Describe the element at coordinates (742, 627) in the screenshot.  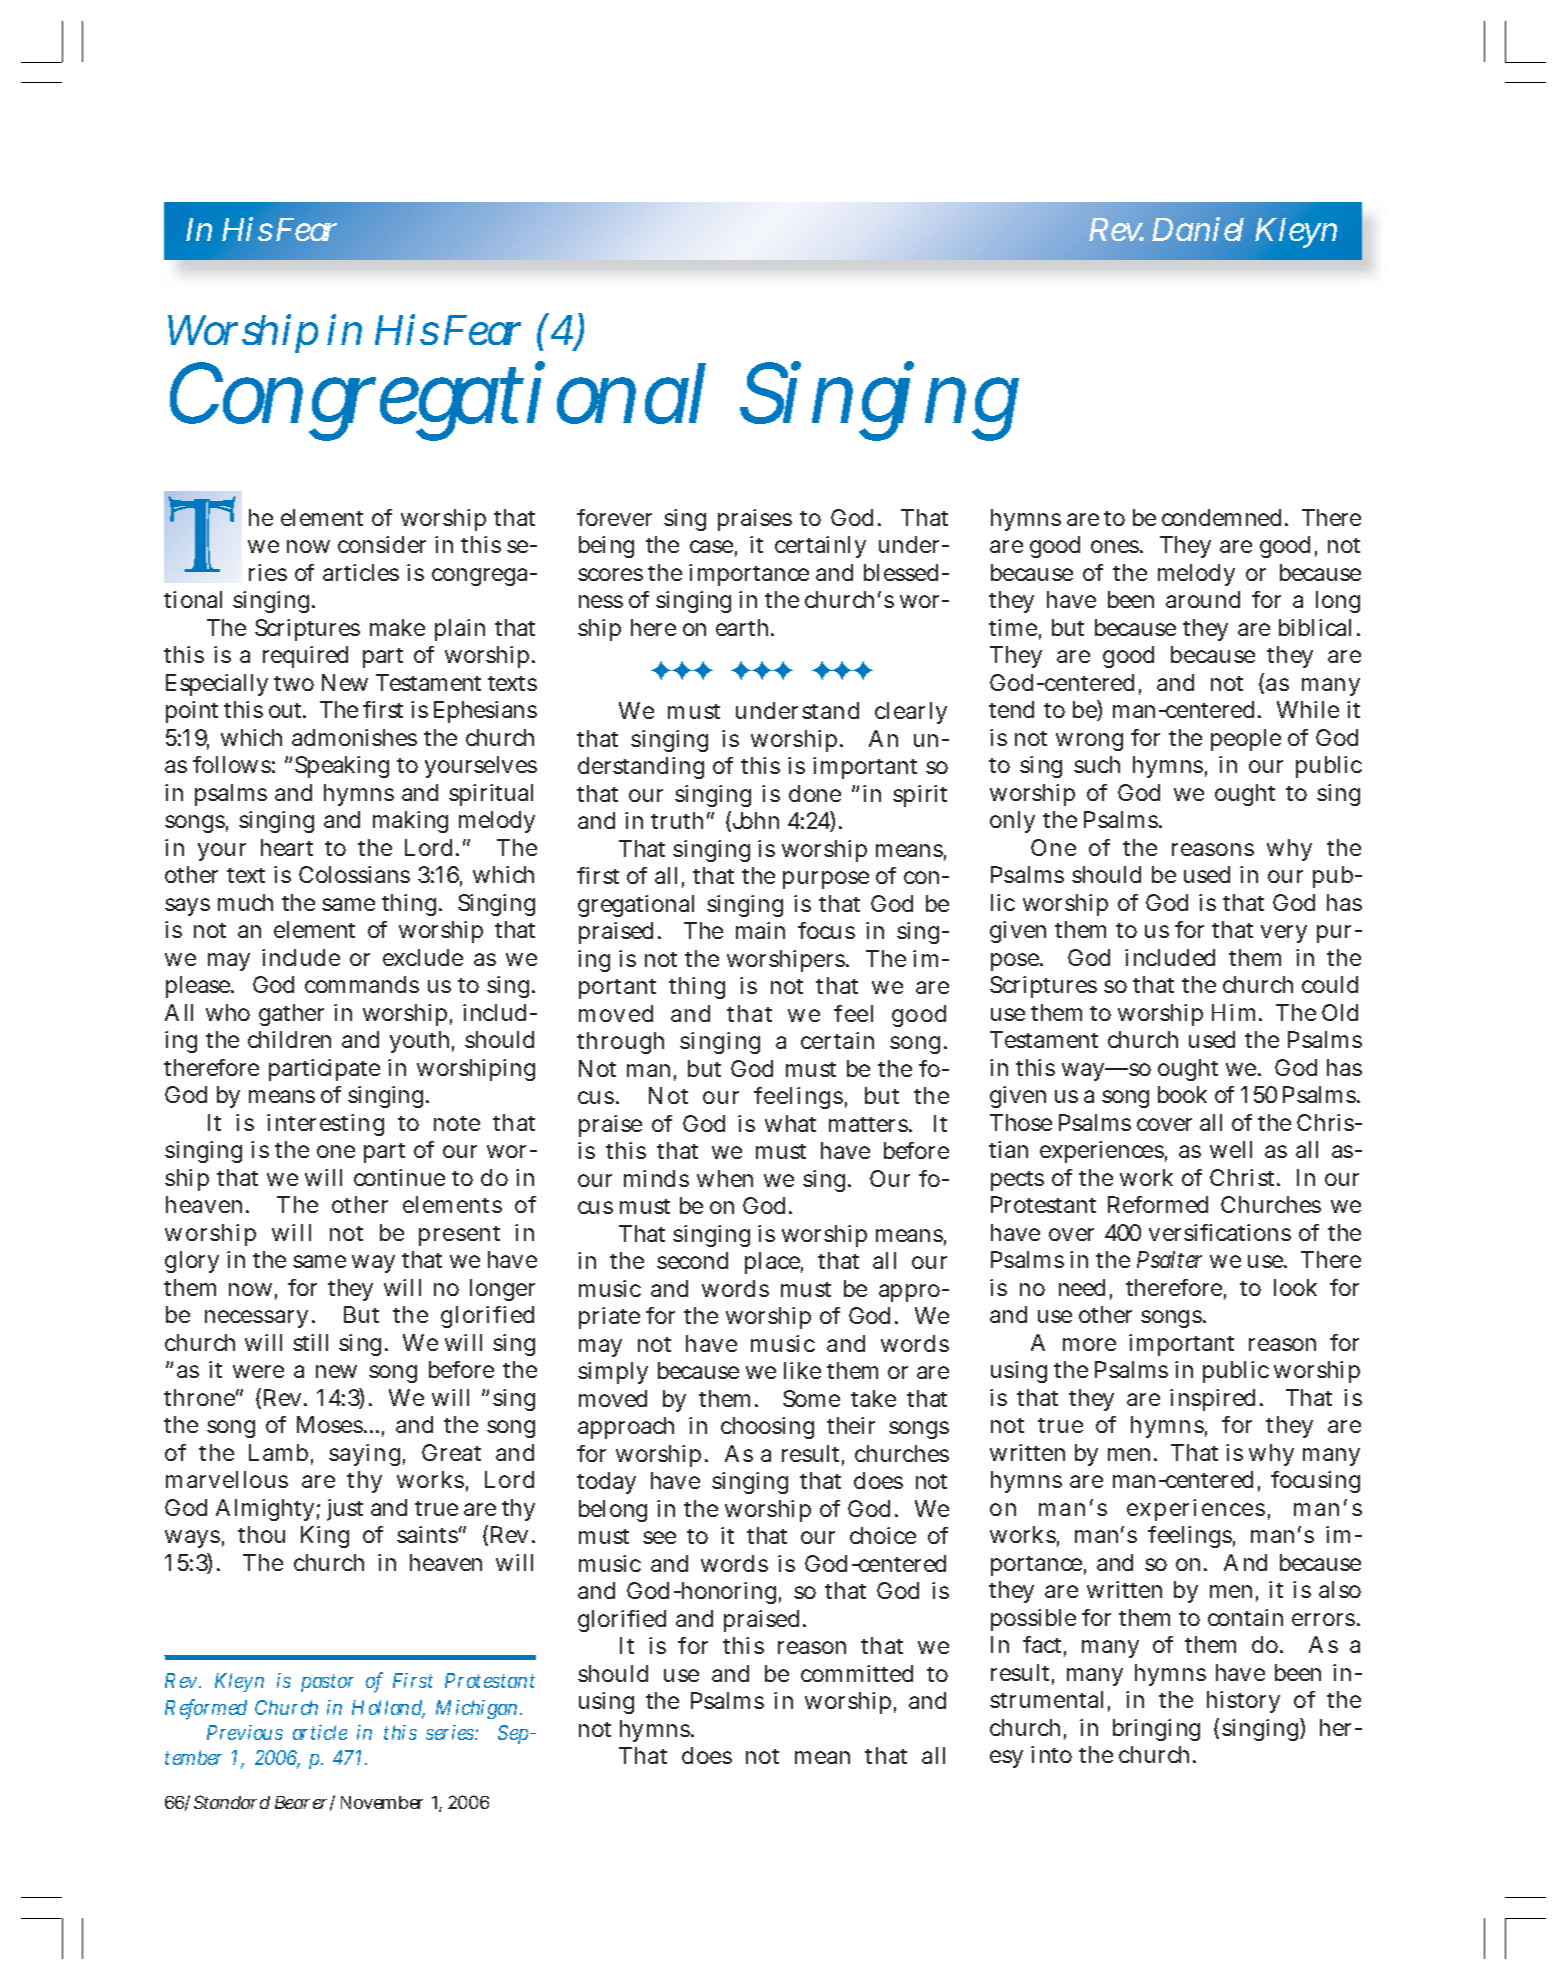
I see `earth` at that location.
